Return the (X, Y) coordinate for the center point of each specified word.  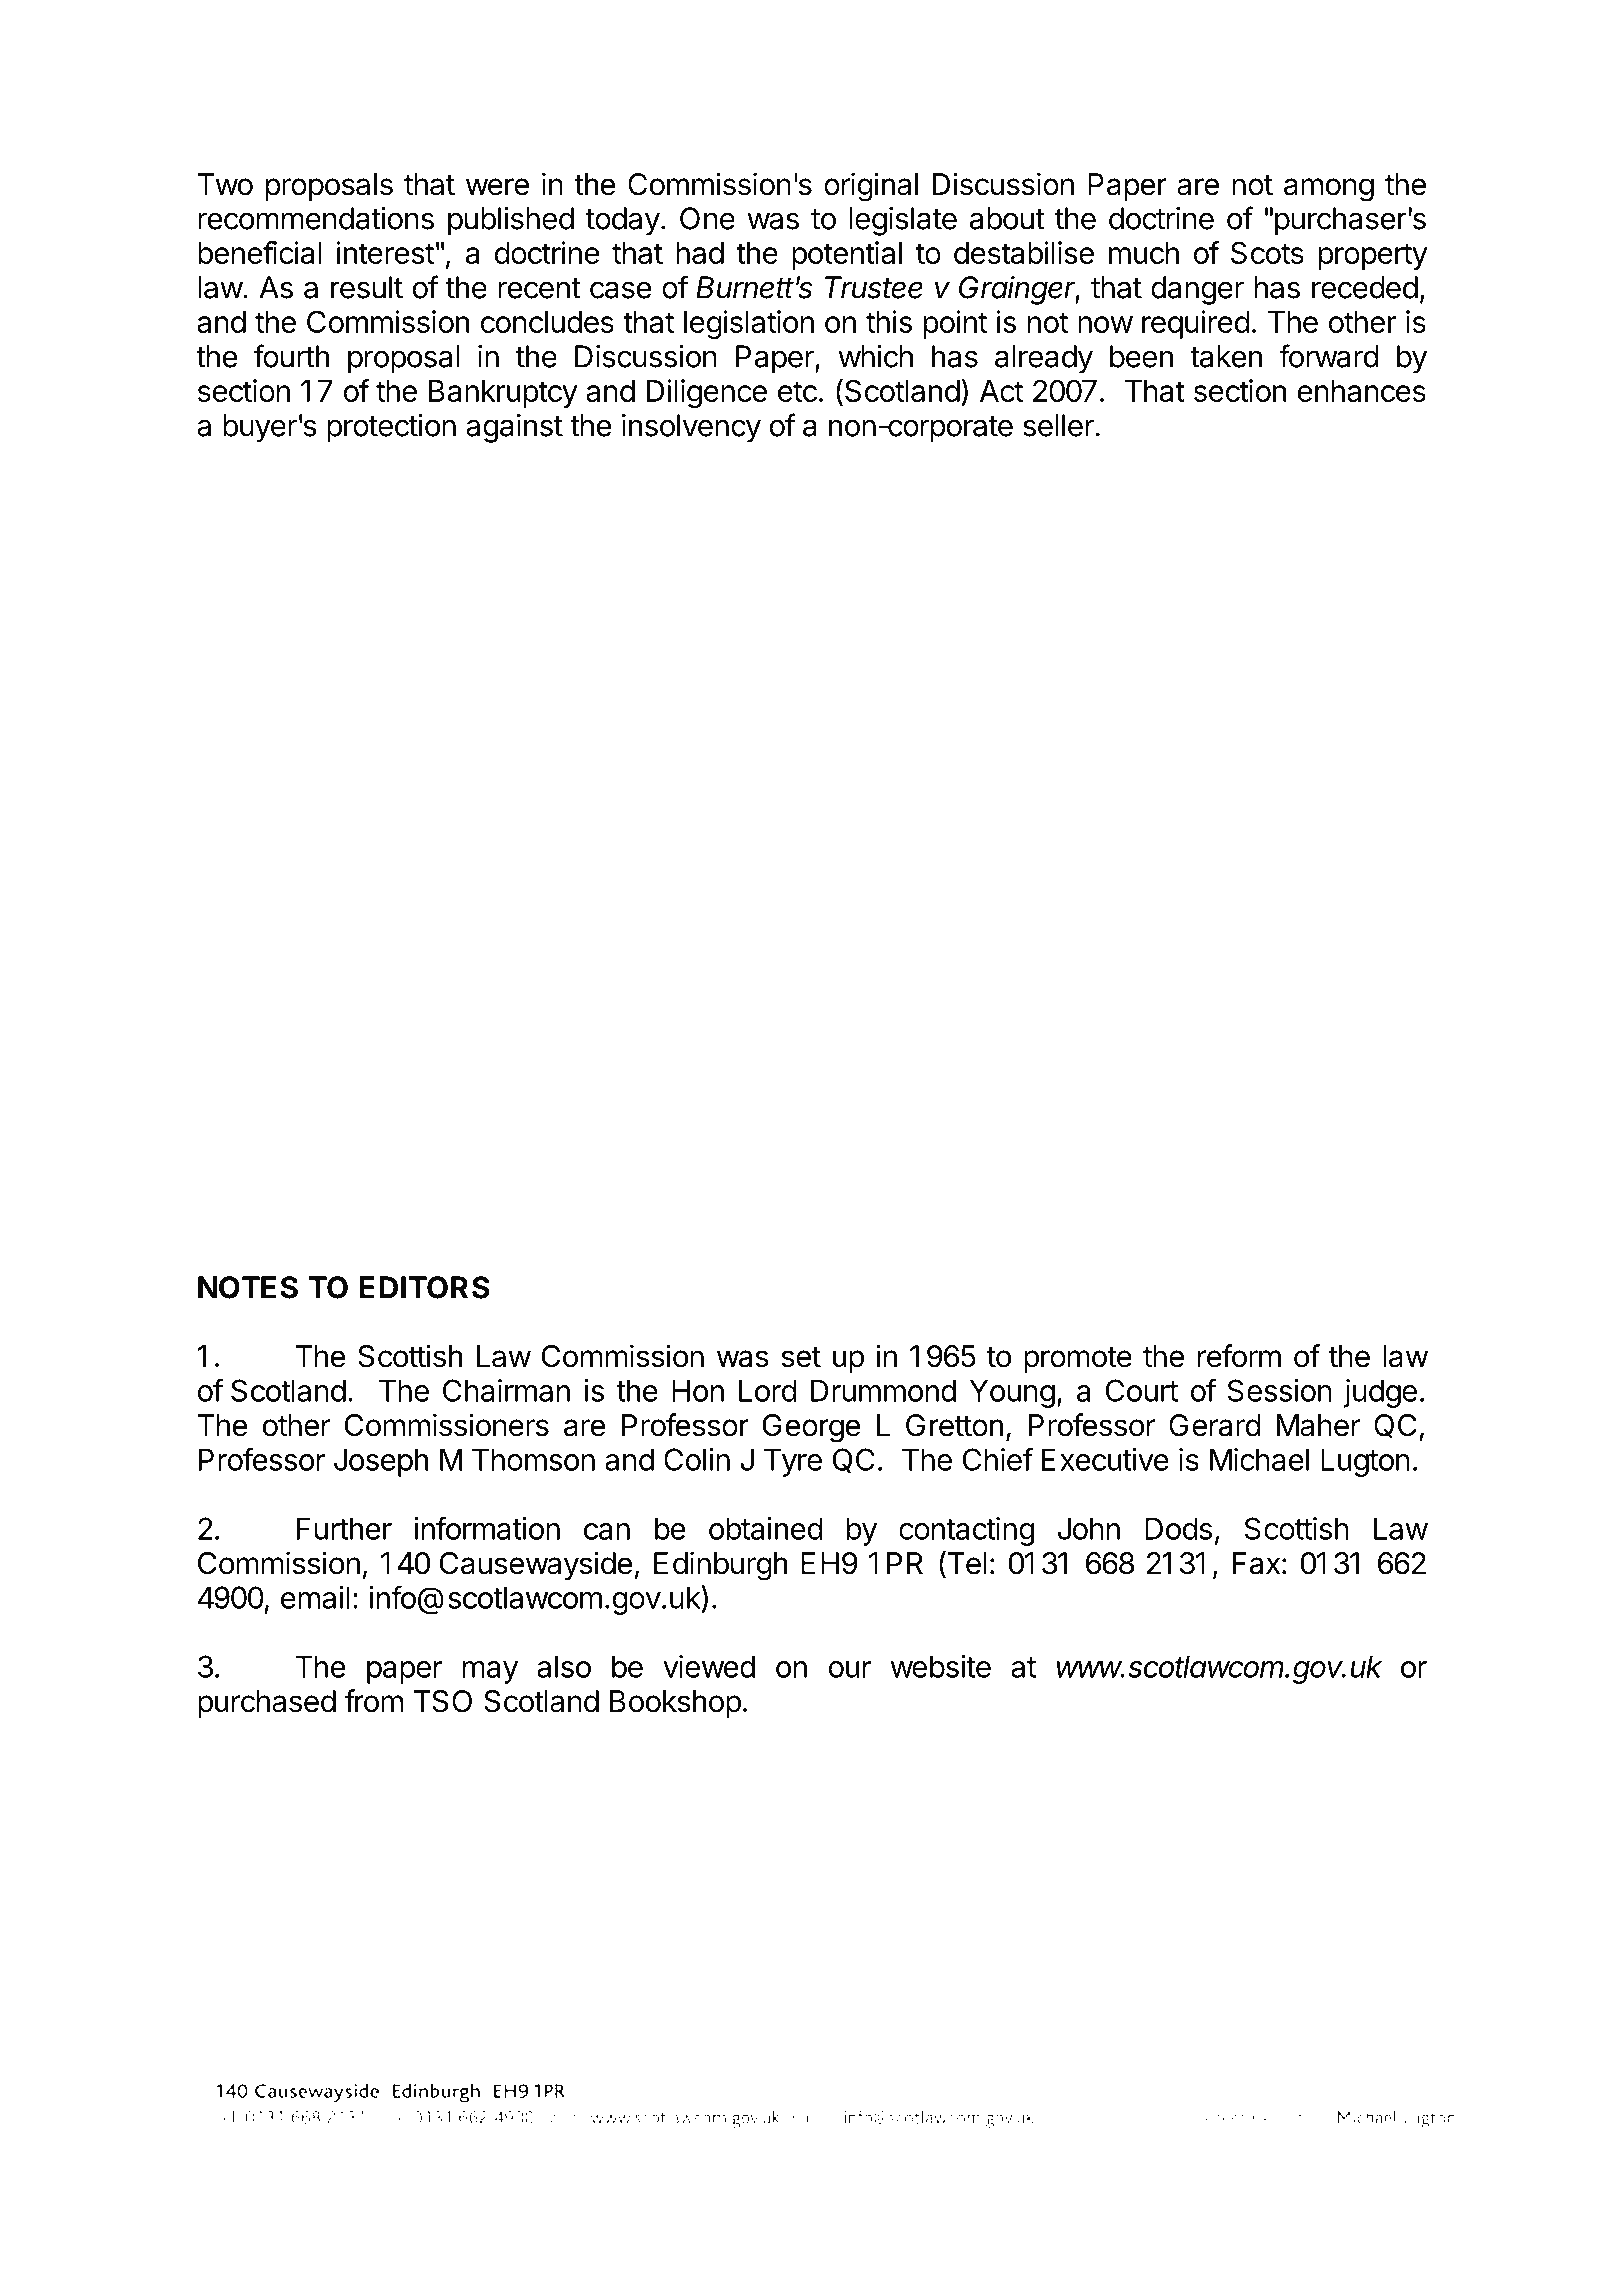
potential (847, 255)
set (801, 1357)
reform (1239, 1356)
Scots (1267, 252)
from (373, 1701)
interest (385, 252)
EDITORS (424, 1287)
